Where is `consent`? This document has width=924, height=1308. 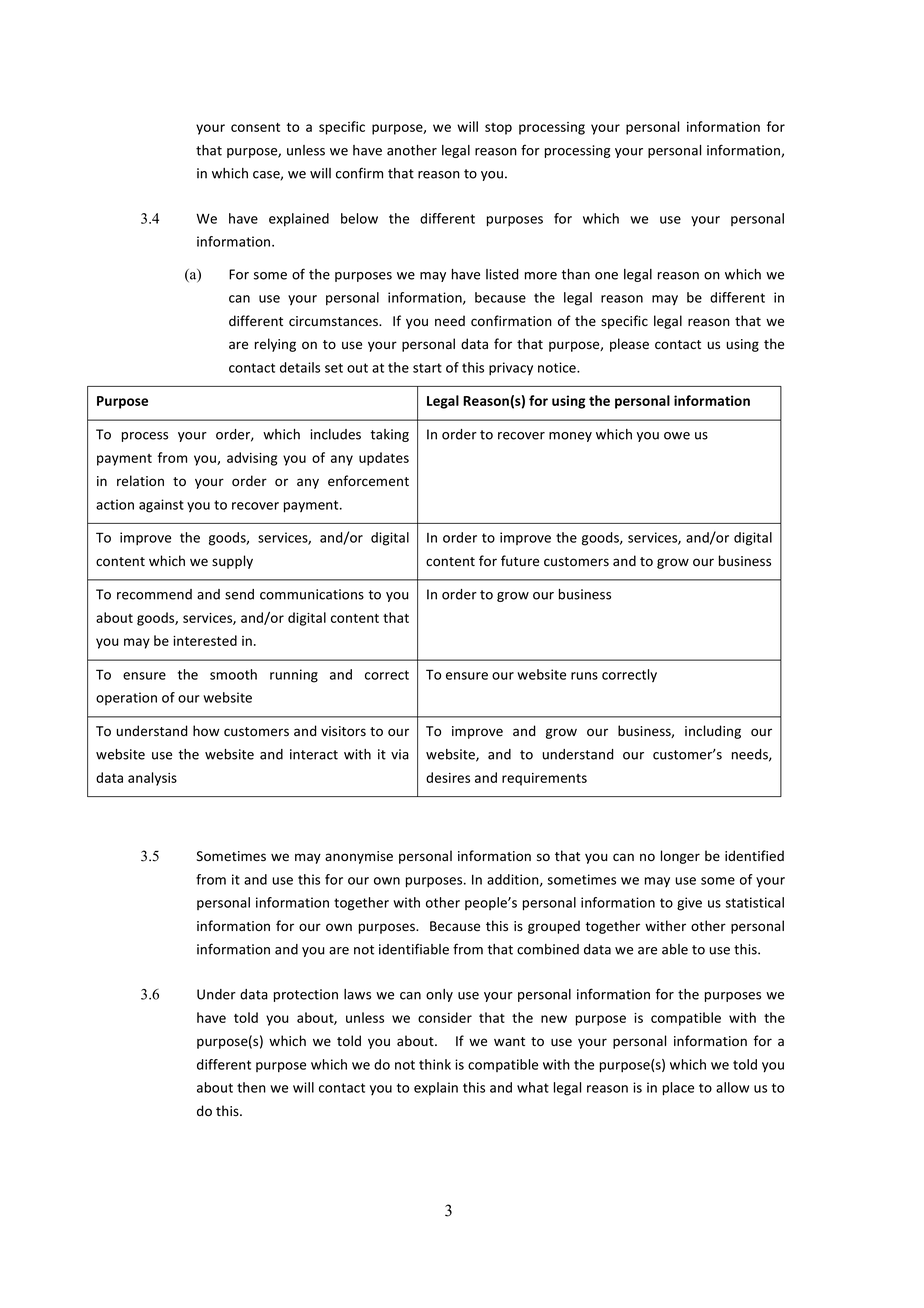
consent is located at coordinates (255, 127).
